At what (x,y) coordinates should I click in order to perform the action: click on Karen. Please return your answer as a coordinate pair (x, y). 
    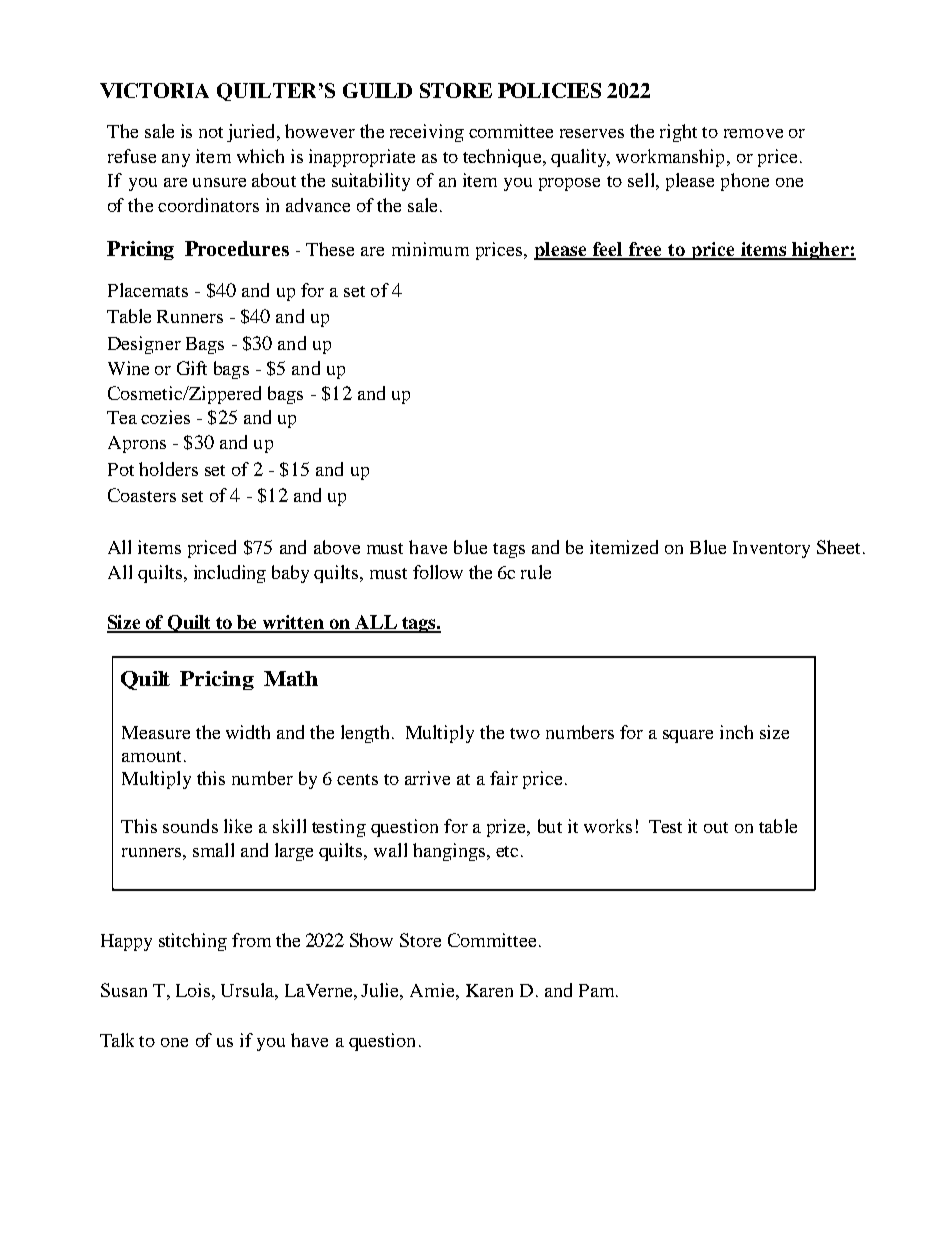
    Looking at the image, I should click on (489, 990).
